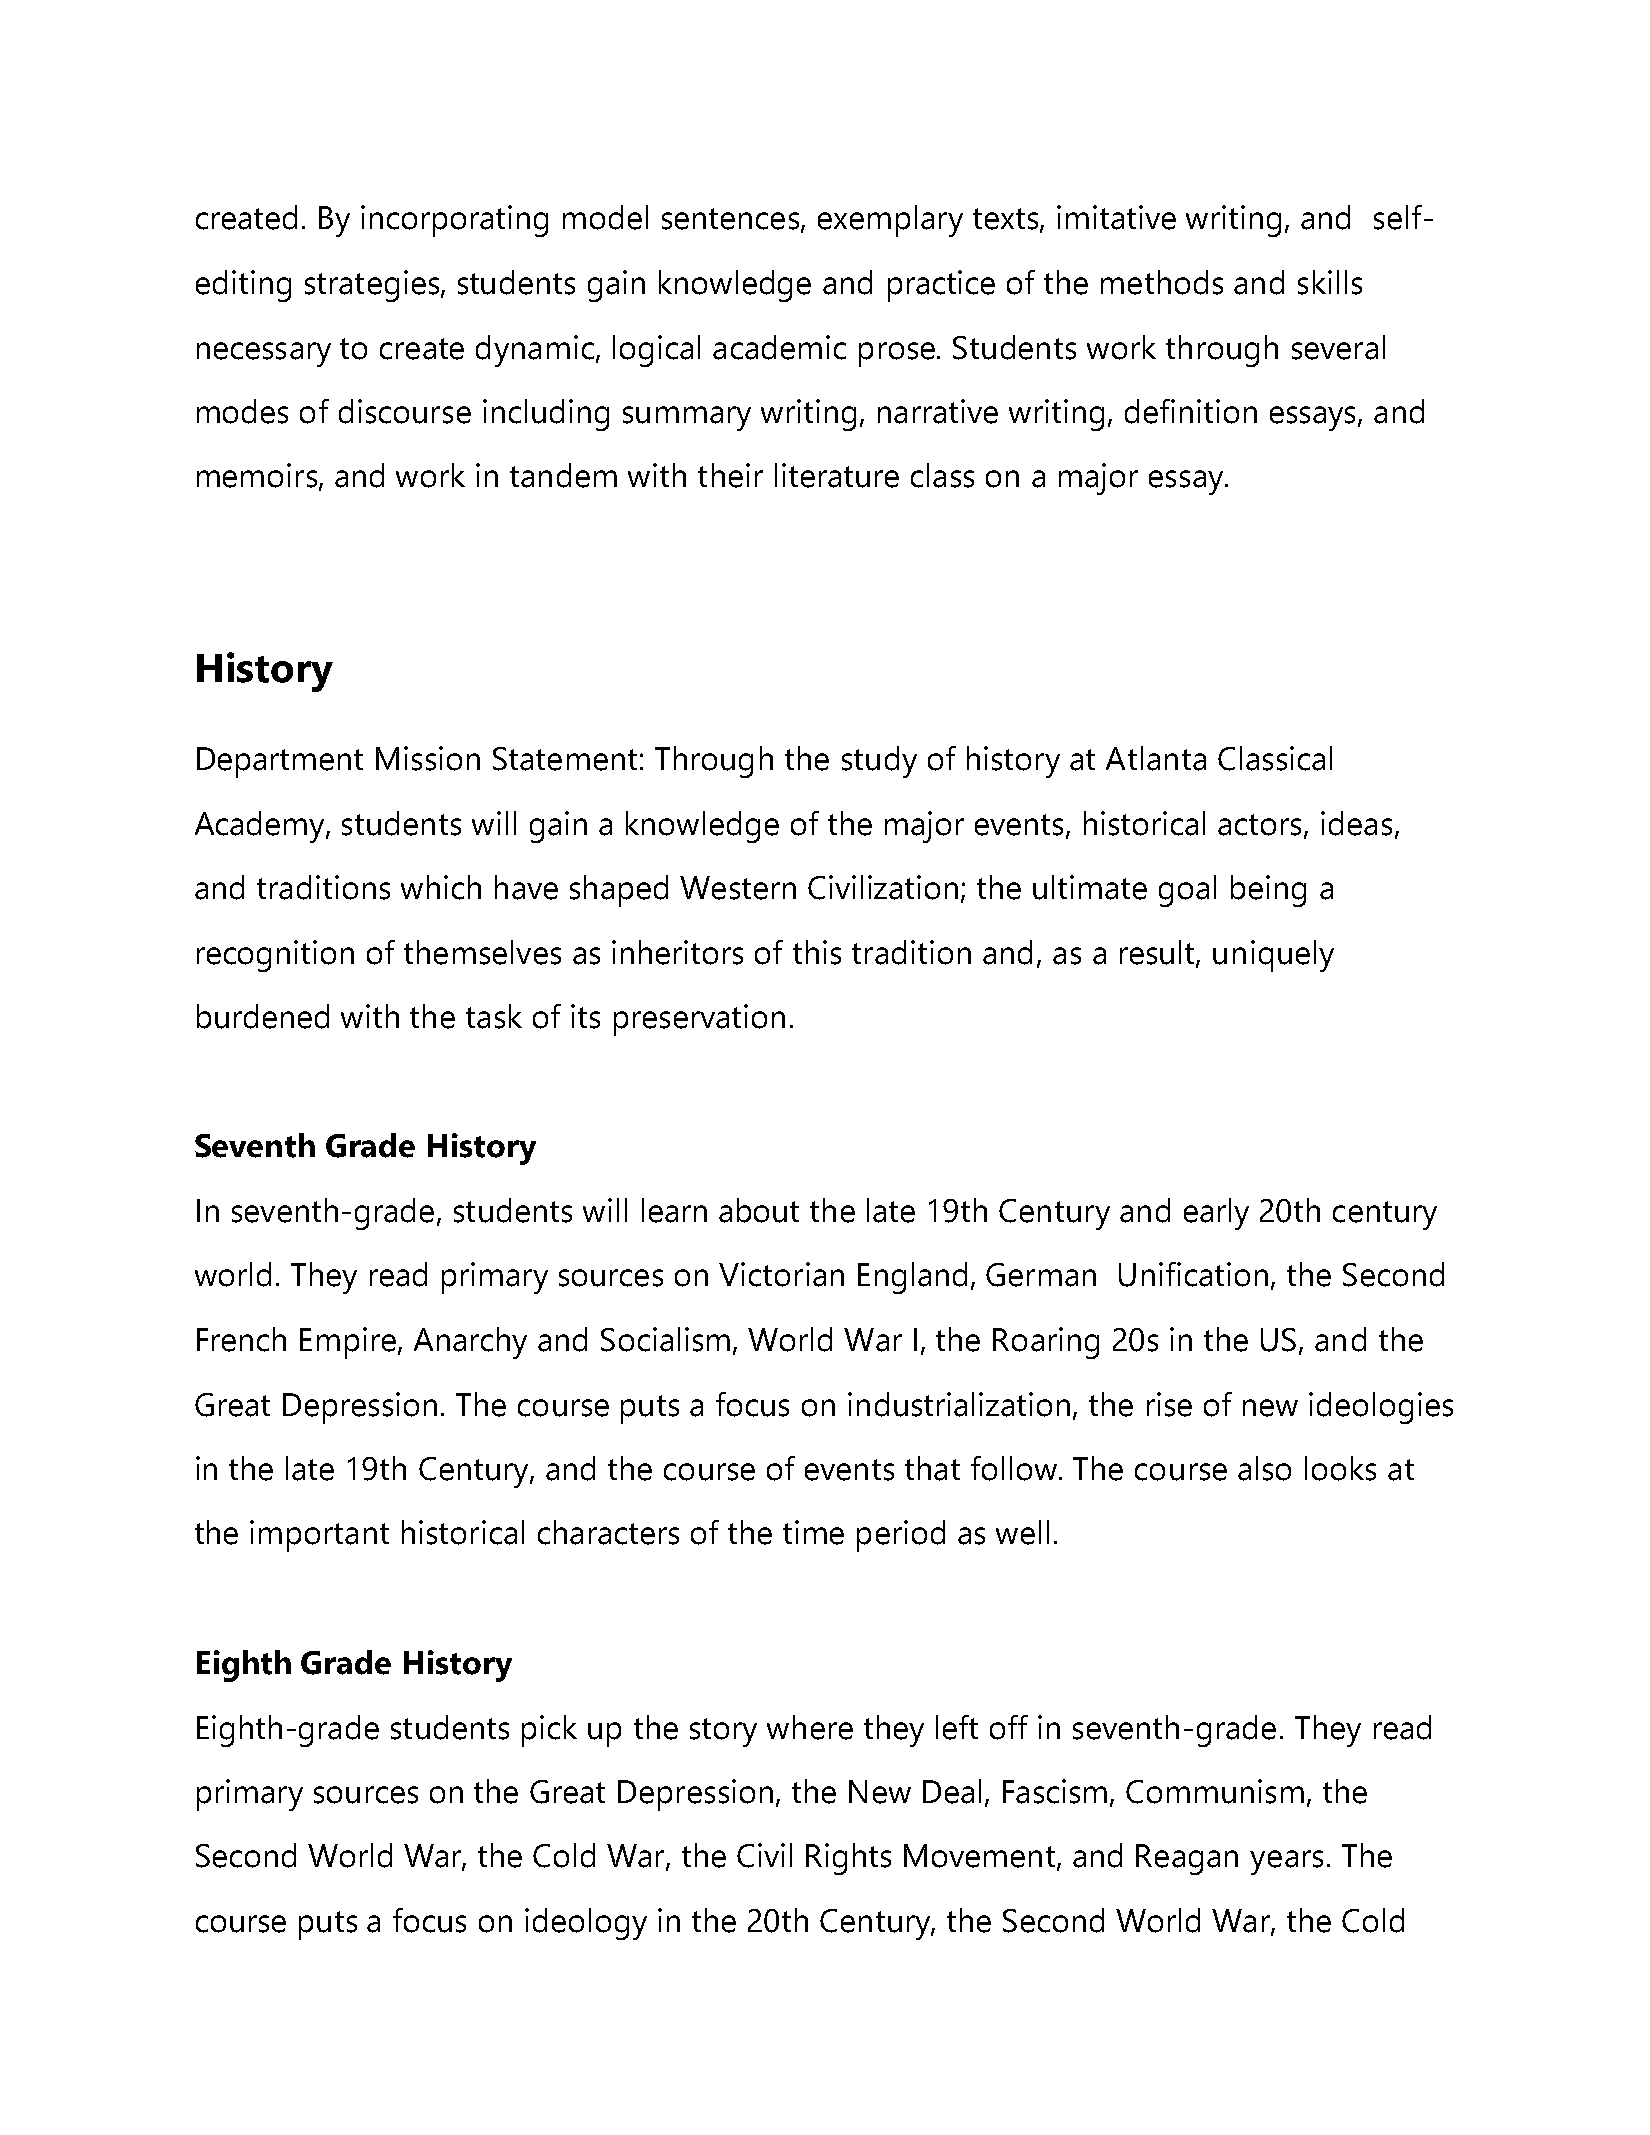  Describe the element at coordinates (454, 221) in the page. I see `incorporating` at that location.
